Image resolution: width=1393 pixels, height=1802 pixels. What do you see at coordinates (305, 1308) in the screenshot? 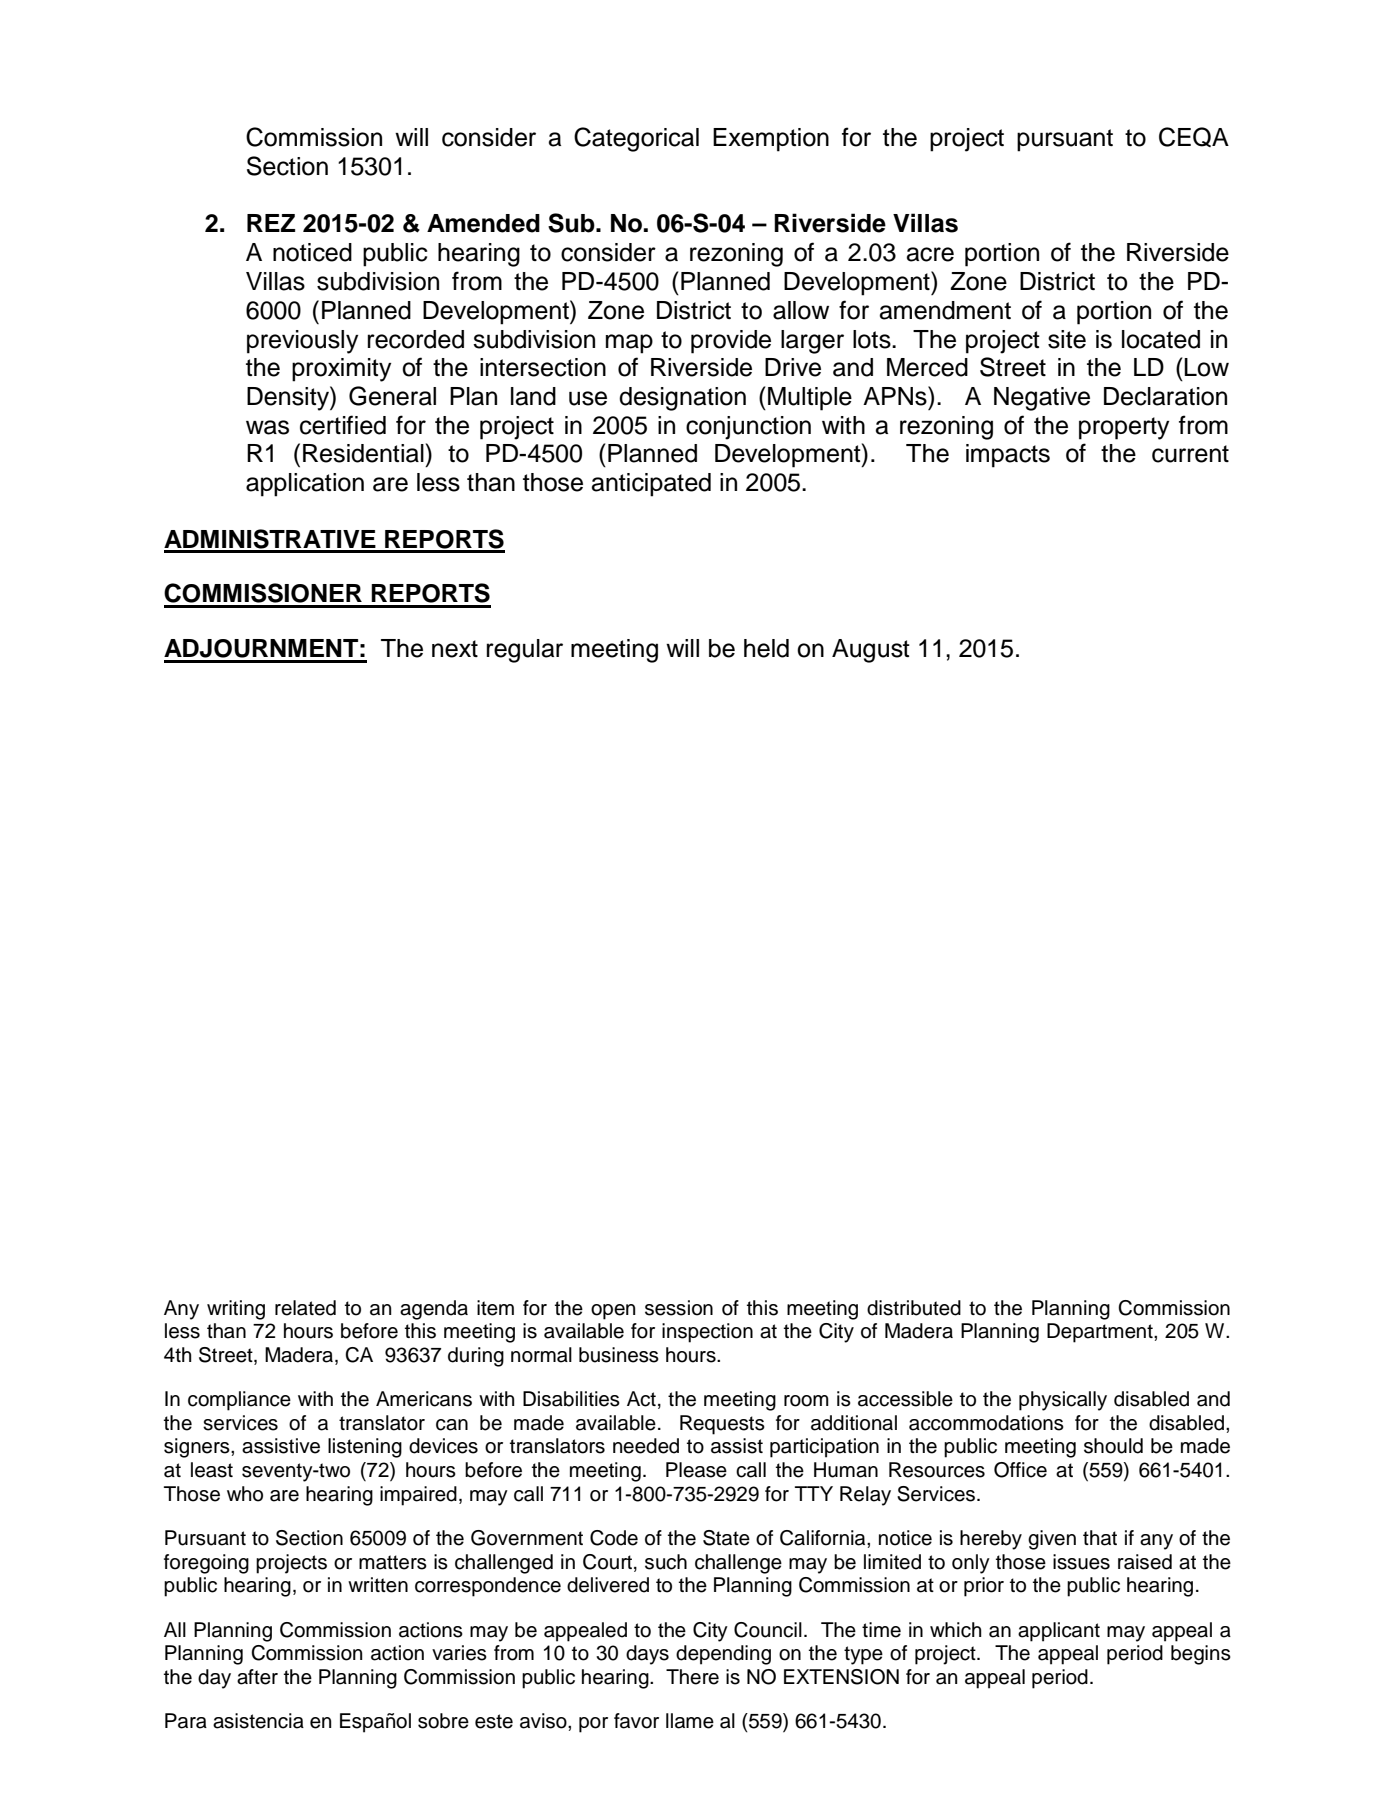
I see `related` at bounding box center [305, 1308].
